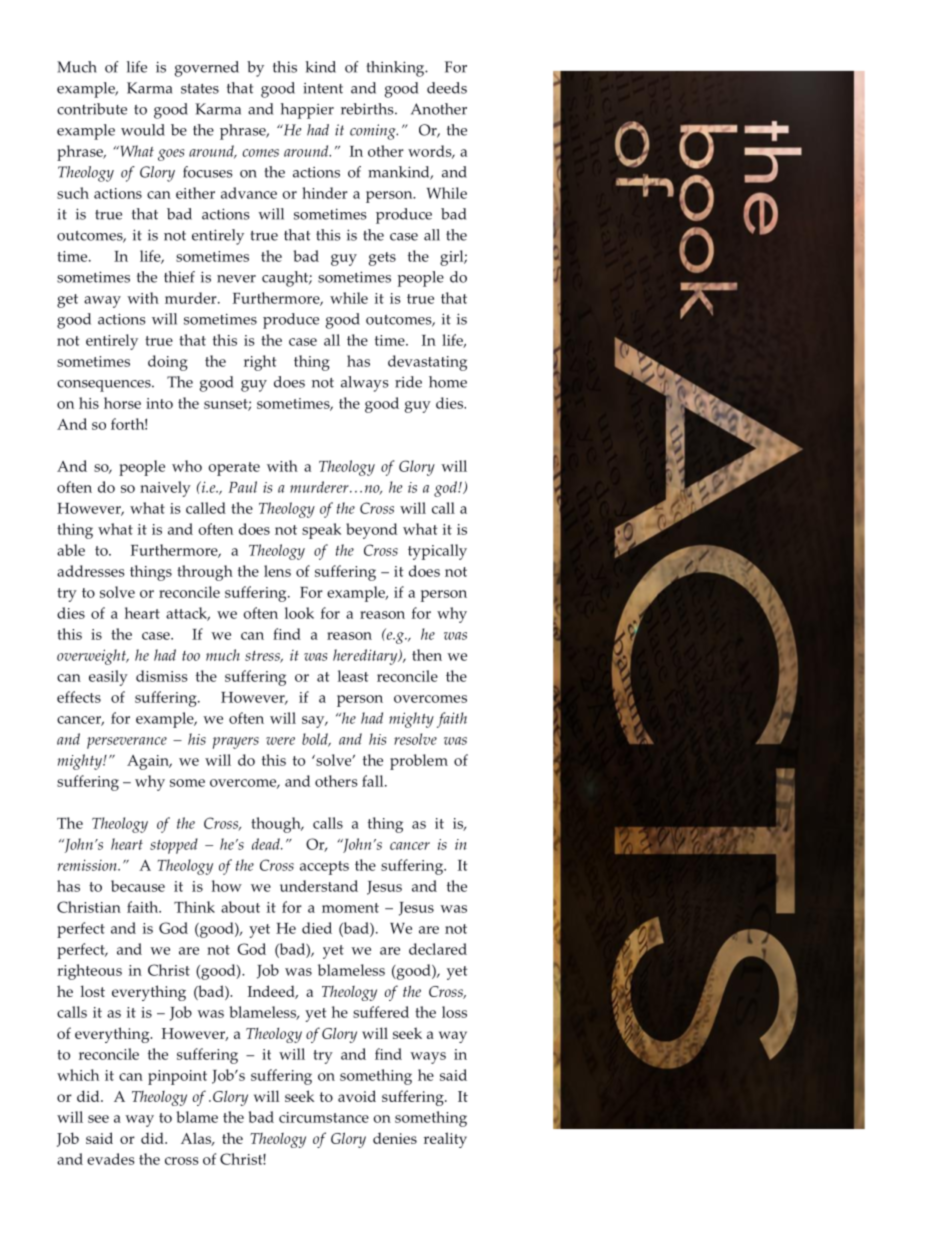 The width and height of the screenshot is (952, 1233). I want to click on horse, so click(122, 403).
